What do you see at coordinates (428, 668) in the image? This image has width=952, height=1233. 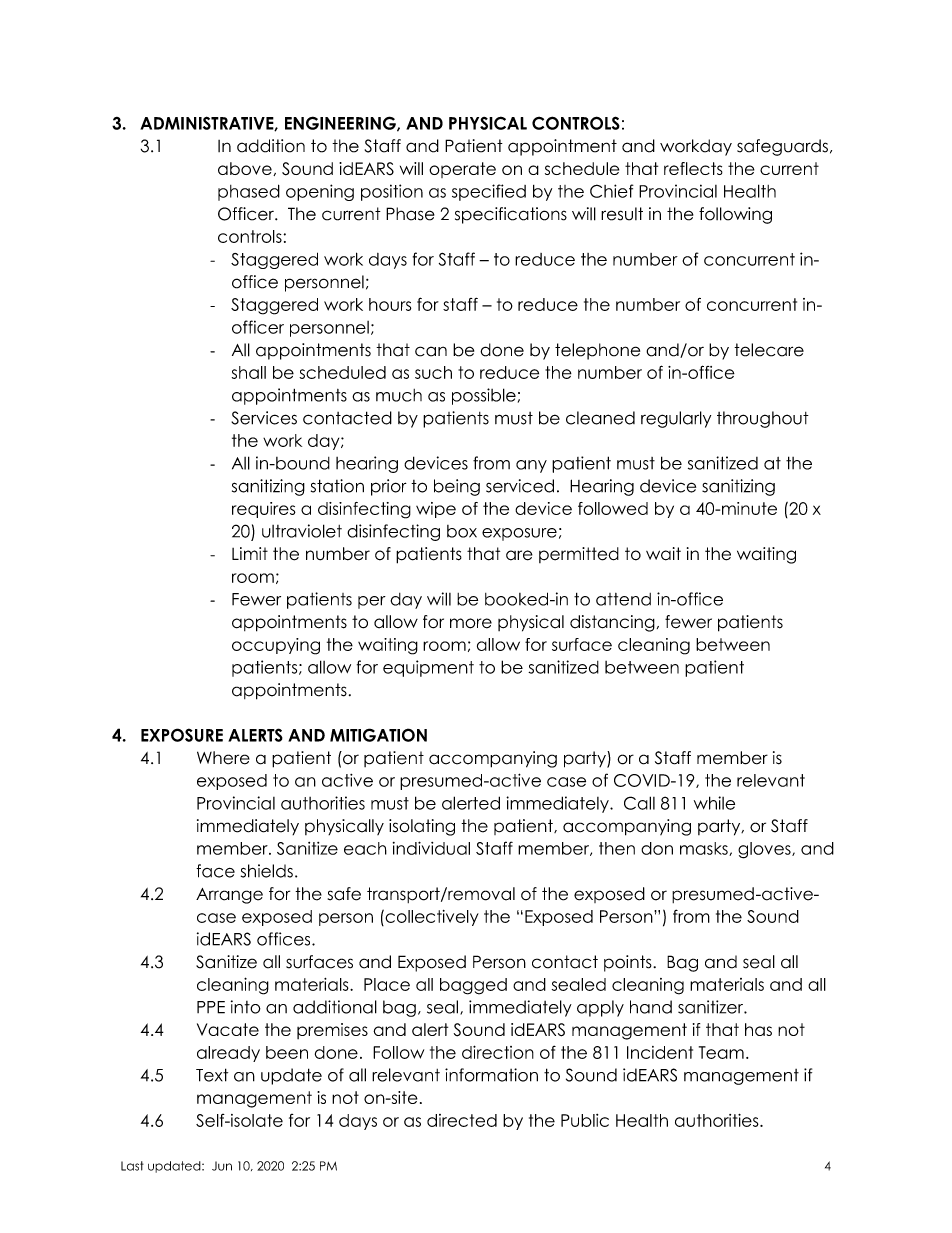 I see `equipment` at bounding box center [428, 668].
